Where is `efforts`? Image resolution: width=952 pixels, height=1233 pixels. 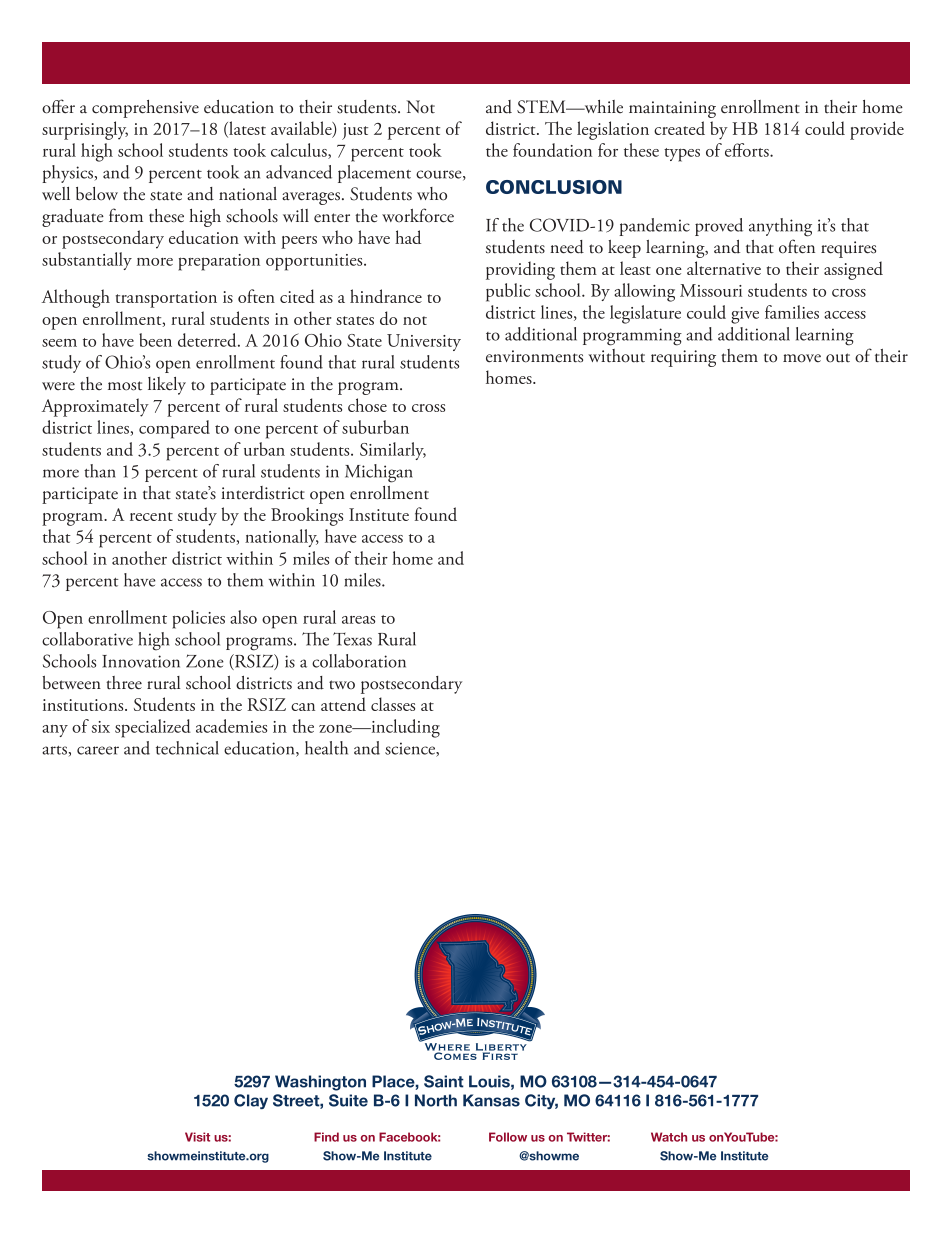
efforts is located at coordinates (748, 150).
